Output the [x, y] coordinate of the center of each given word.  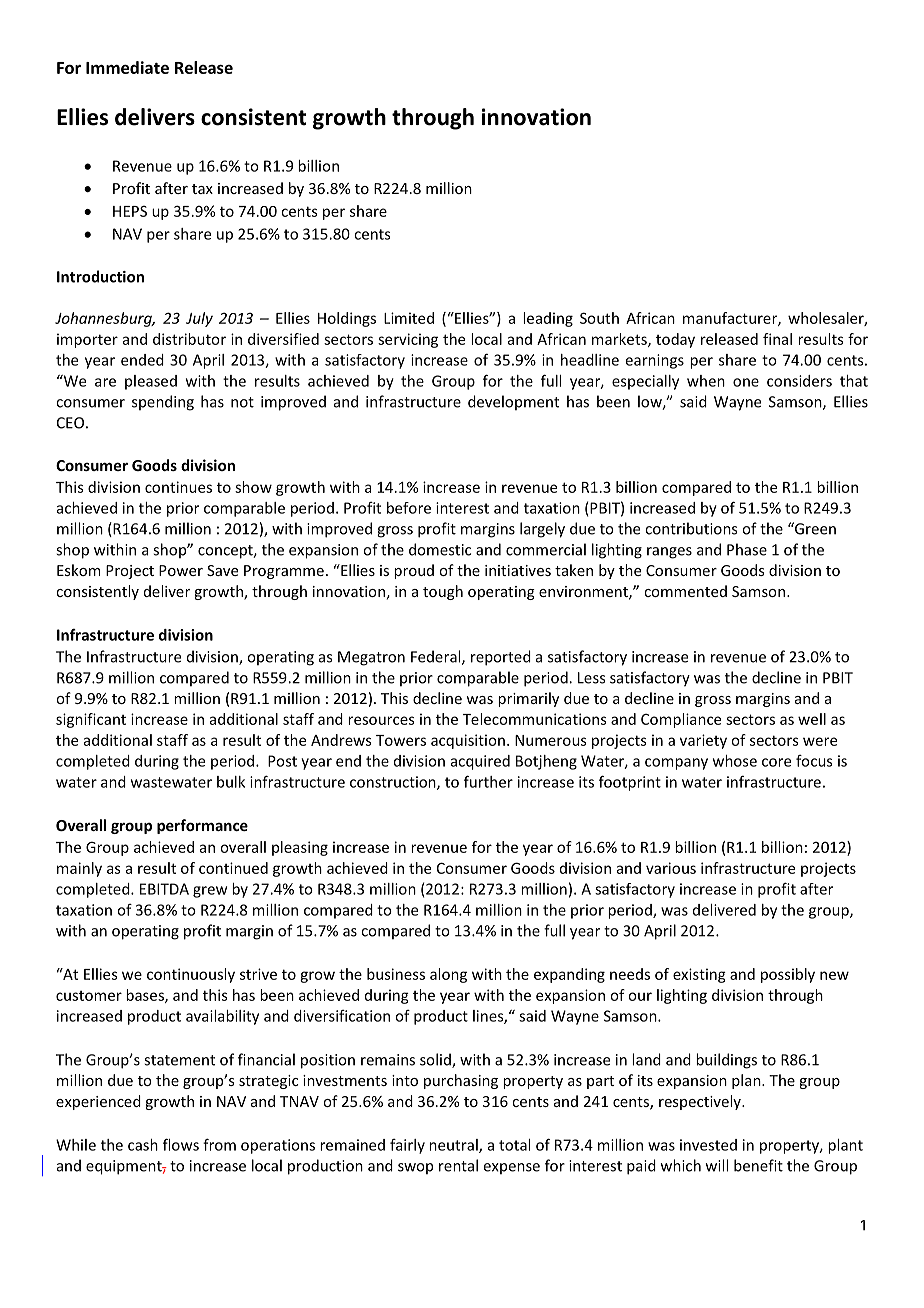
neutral [454, 1146]
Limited [409, 318]
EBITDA [164, 889]
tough [443, 592]
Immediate [127, 67]
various [671, 868]
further [488, 781]
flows [181, 1144]
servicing [408, 340]
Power [181, 570]
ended [142, 360]
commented [685, 591]
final [777, 339]
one [746, 382]
